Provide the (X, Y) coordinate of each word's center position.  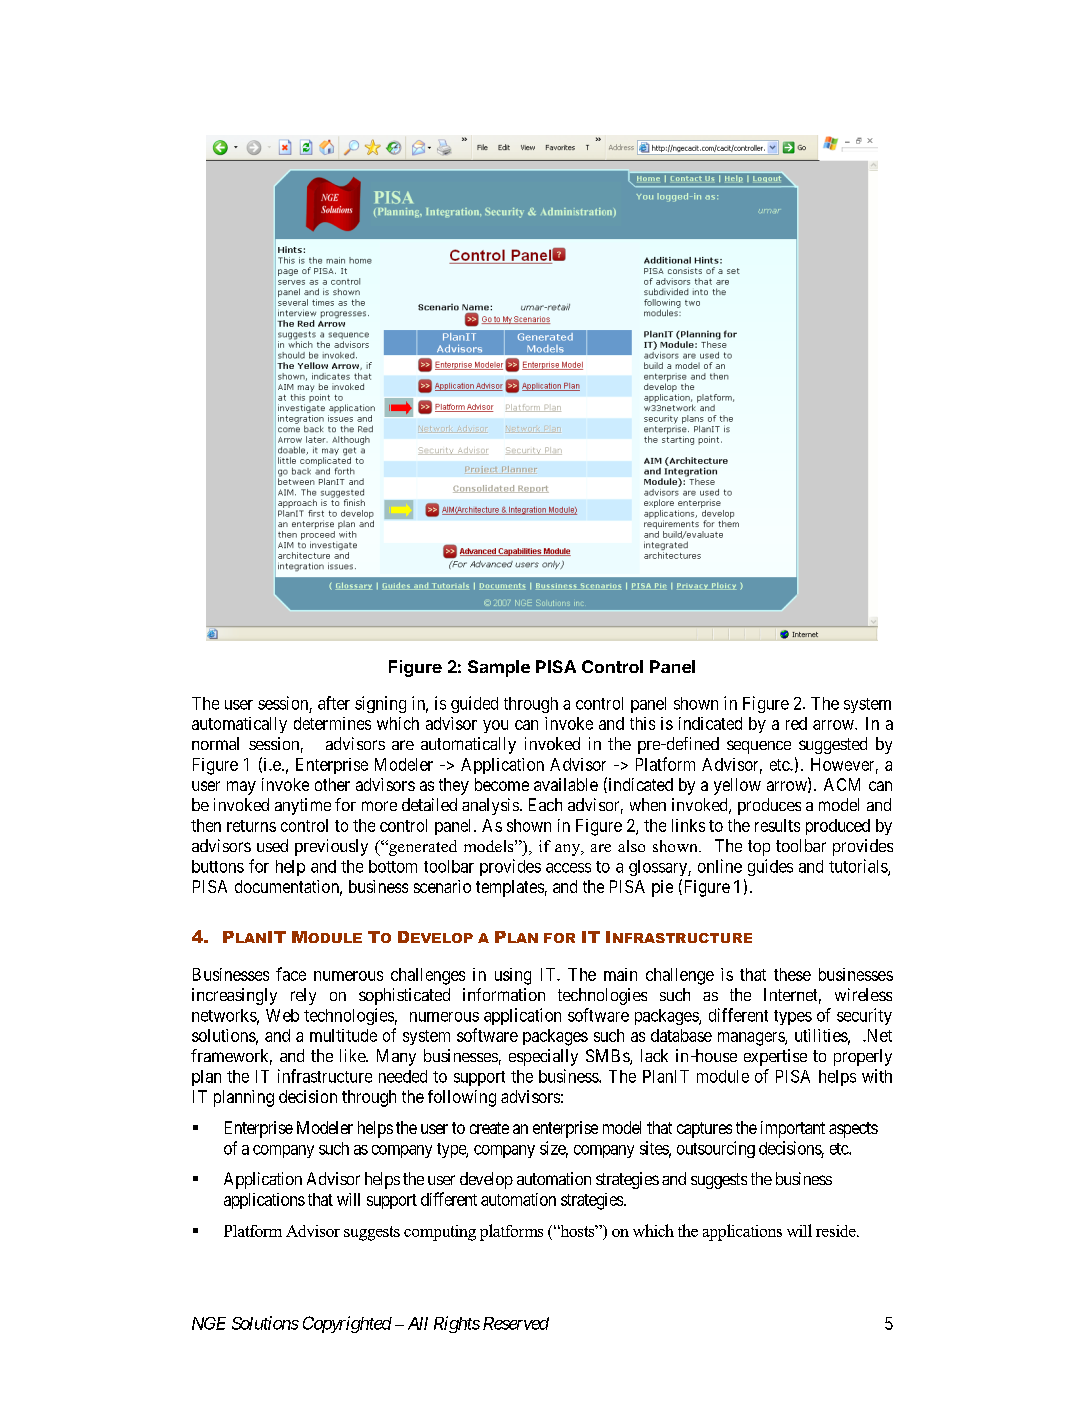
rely (303, 996)
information (504, 994)
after (334, 703)
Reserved (516, 1323)
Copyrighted (347, 1324)
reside (837, 1231)
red (796, 723)
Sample (499, 668)
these (792, 974)
